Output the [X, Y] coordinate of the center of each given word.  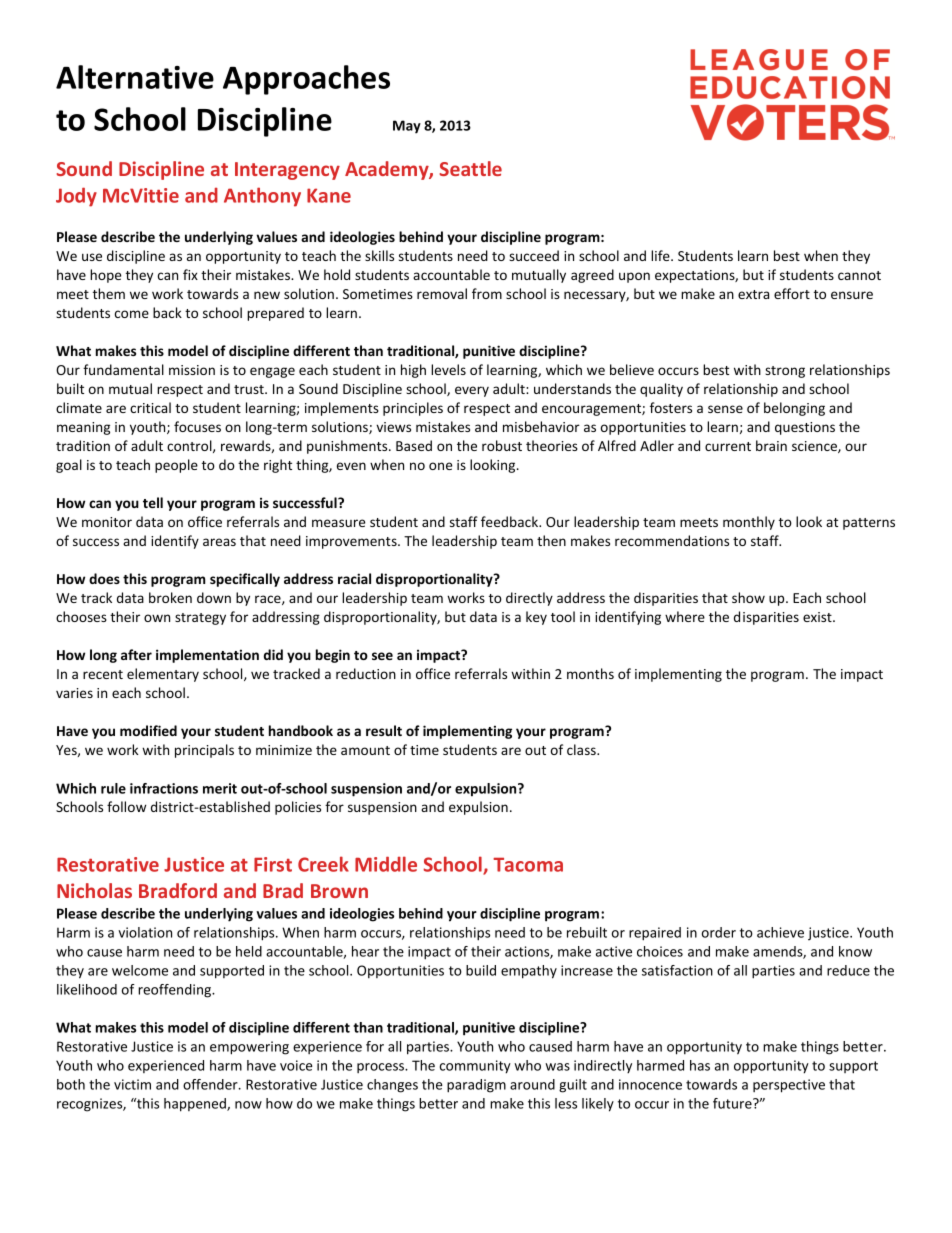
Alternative [135, 77]
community [475, 1067]
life [661, 255]
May [407, 127]
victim [132, 1084]
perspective [789, 1086]
